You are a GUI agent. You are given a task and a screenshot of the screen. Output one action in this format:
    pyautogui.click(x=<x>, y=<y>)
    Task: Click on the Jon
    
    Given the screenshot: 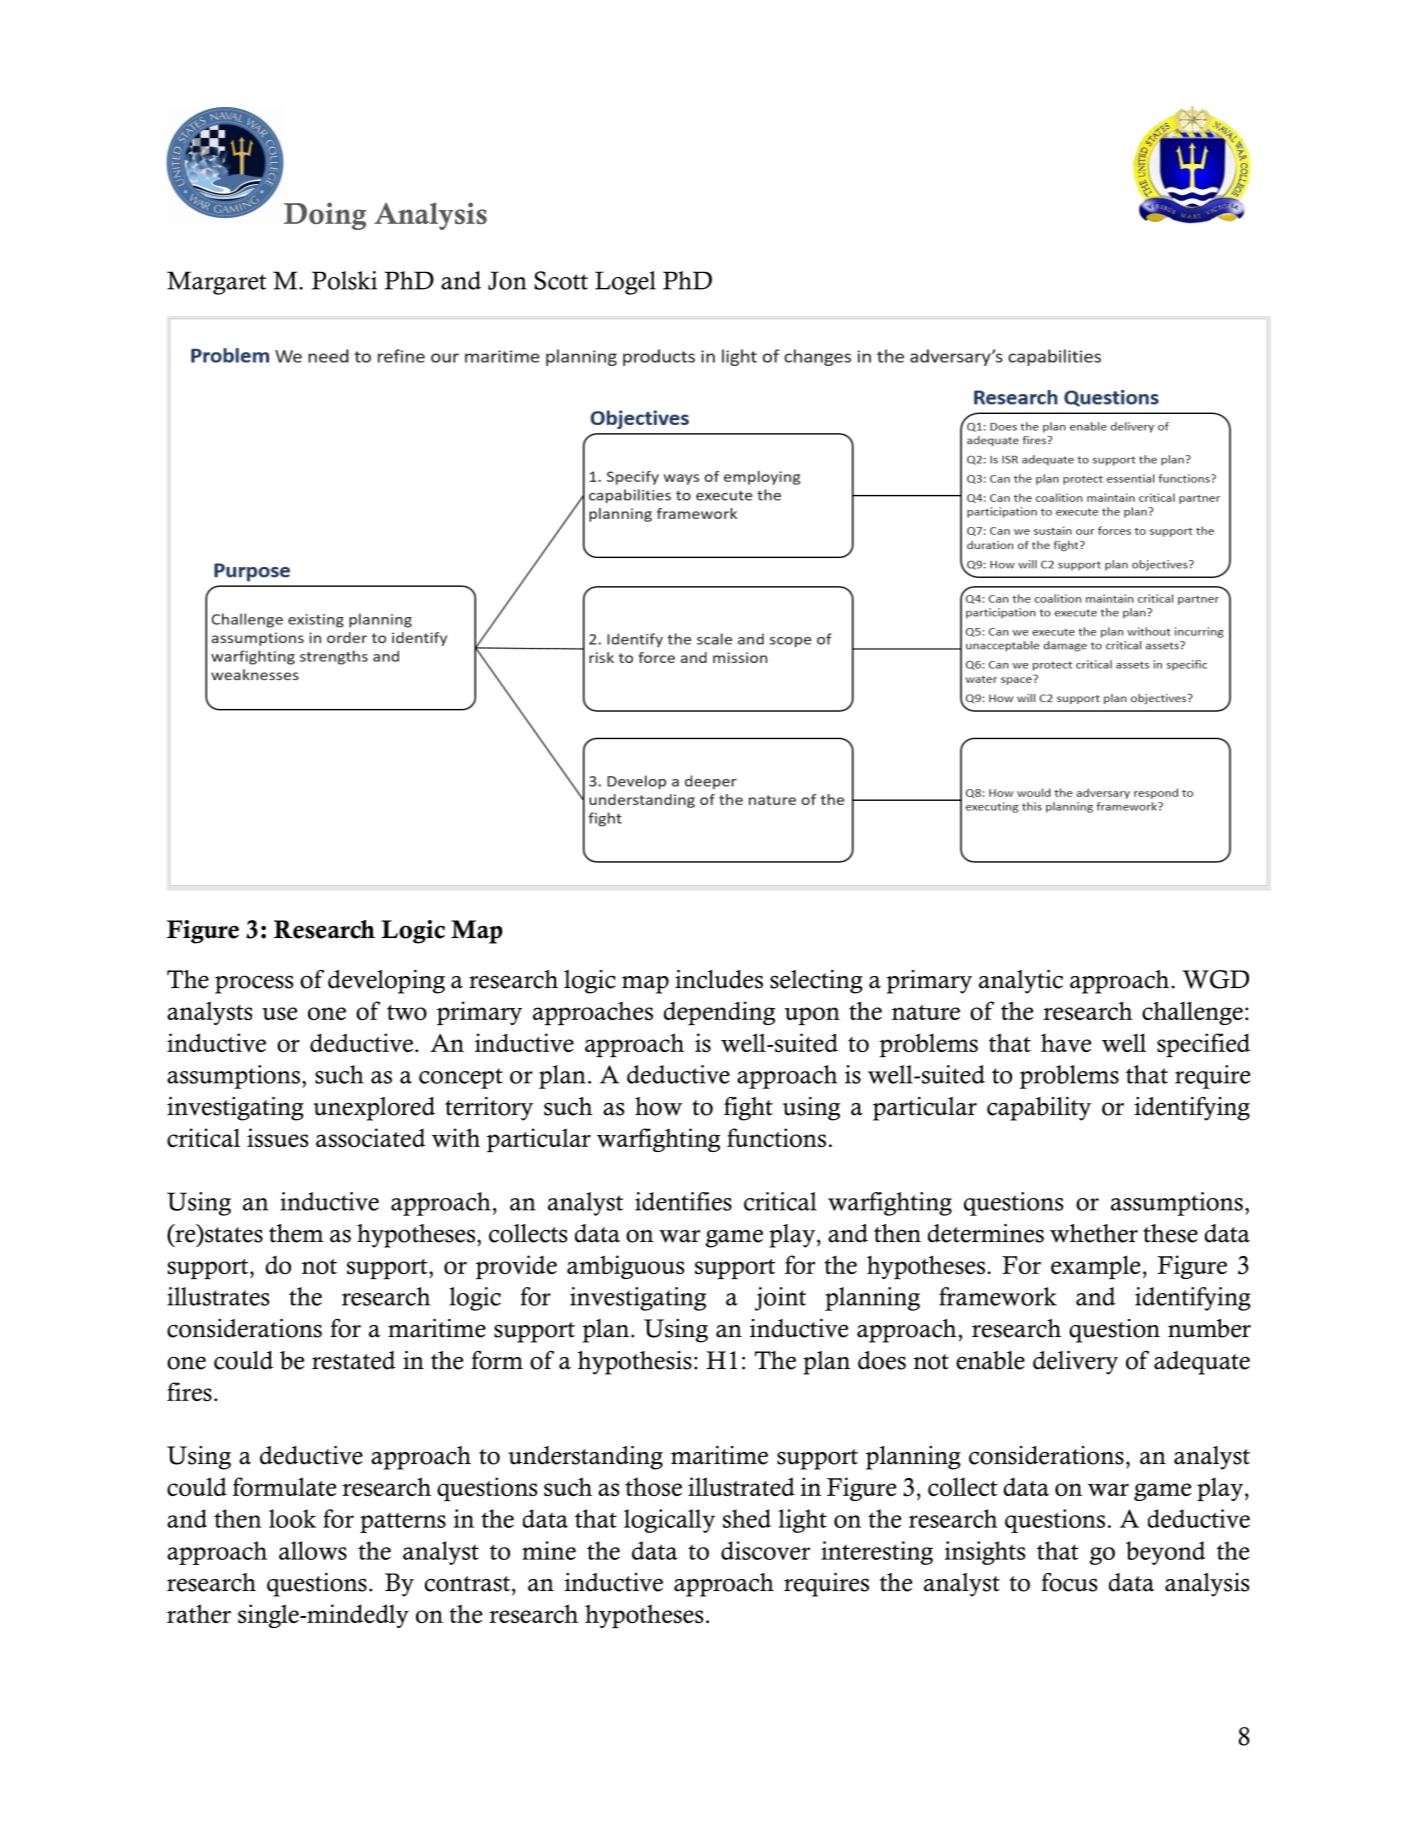 What is the action you would take?
    pyautogui.click(x=507, y=280)
